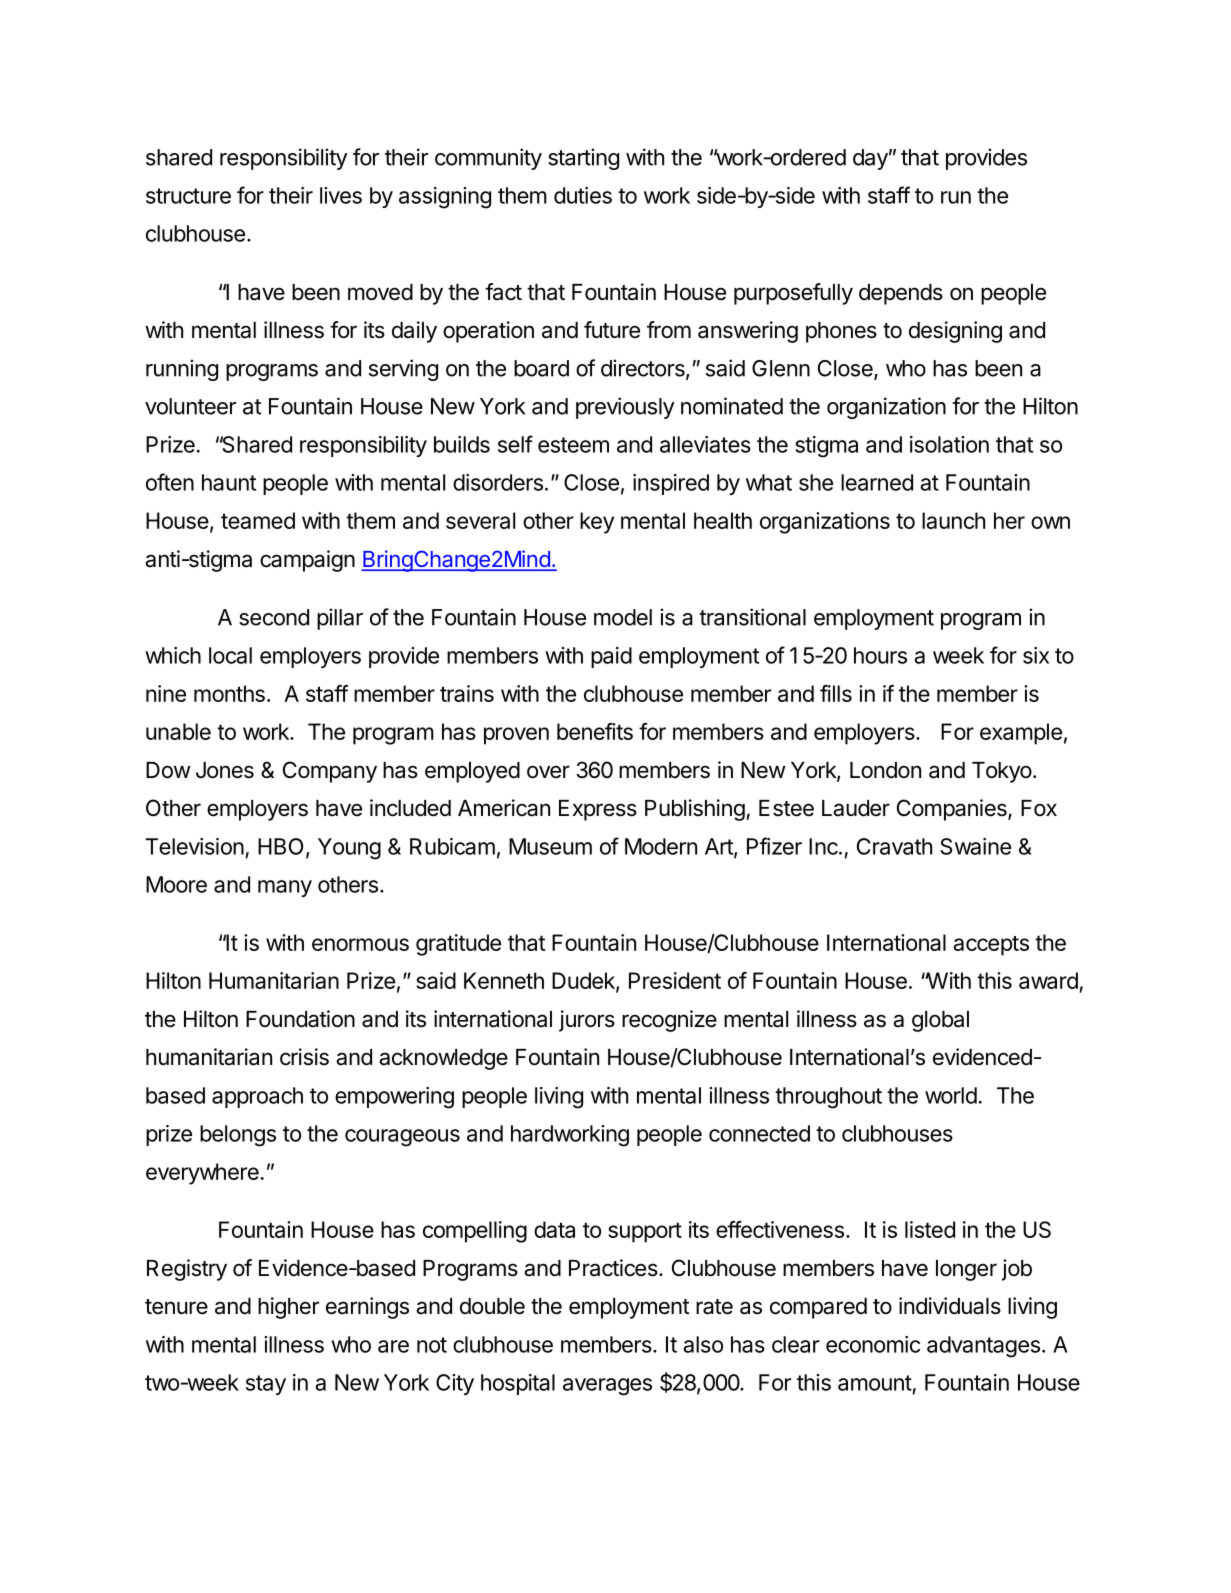 This document has width=1231, height=1593. Describe the element at coordinates (341, 195) in the document. I see `lives` at that location.
